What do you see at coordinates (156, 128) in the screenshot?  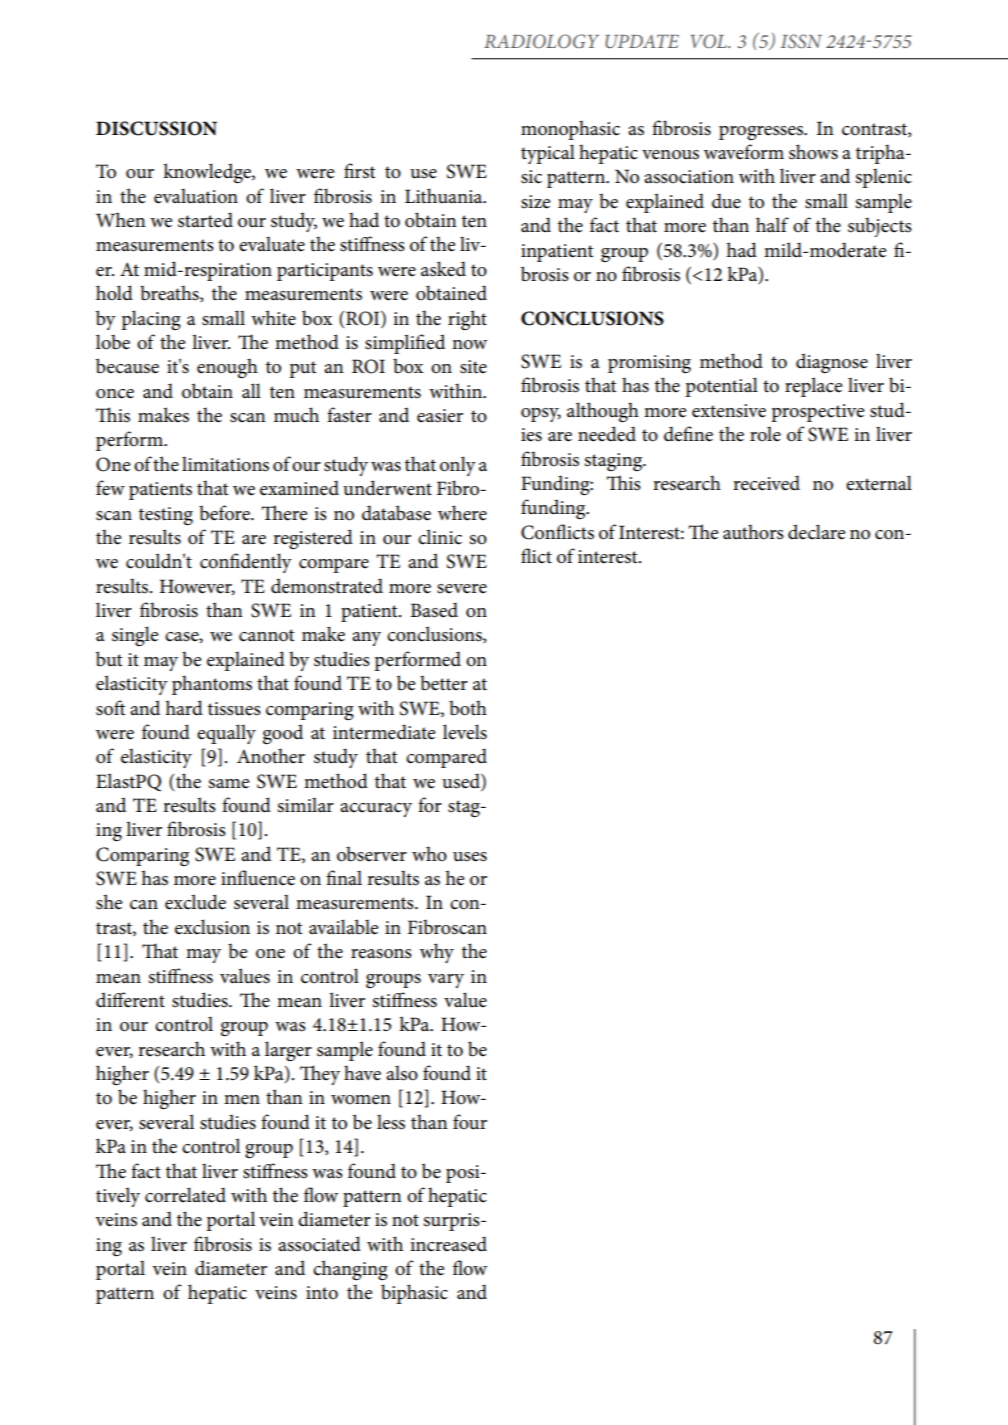 I see `DISCUSSION` at bounding box center [156, 128].
